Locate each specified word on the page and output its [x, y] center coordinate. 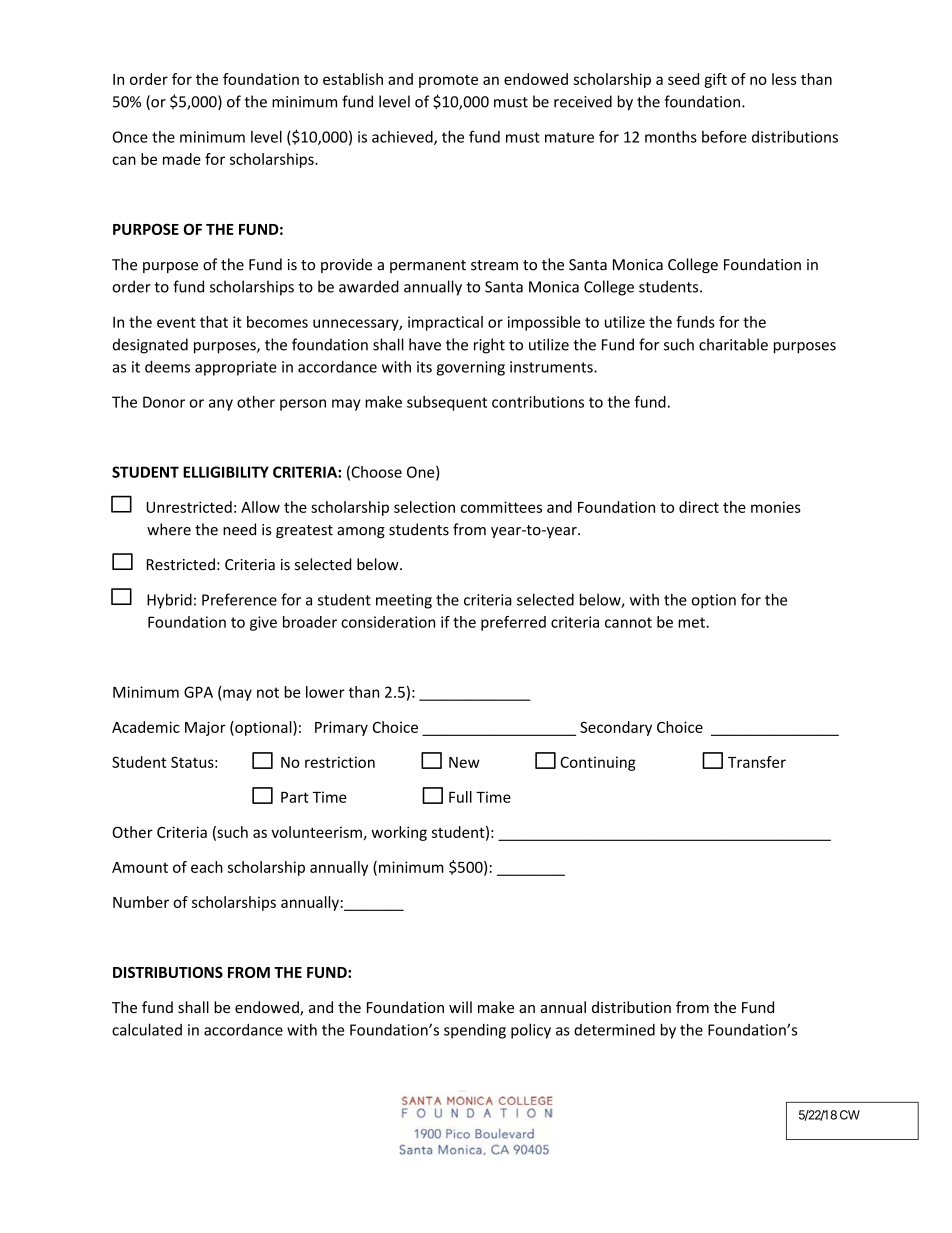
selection [424, 507]
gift [715, 80]
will [460, 1007]
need [239, 529]
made [182, 159]
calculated [147, 1029]
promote [448, 81]
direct [699, 507]
